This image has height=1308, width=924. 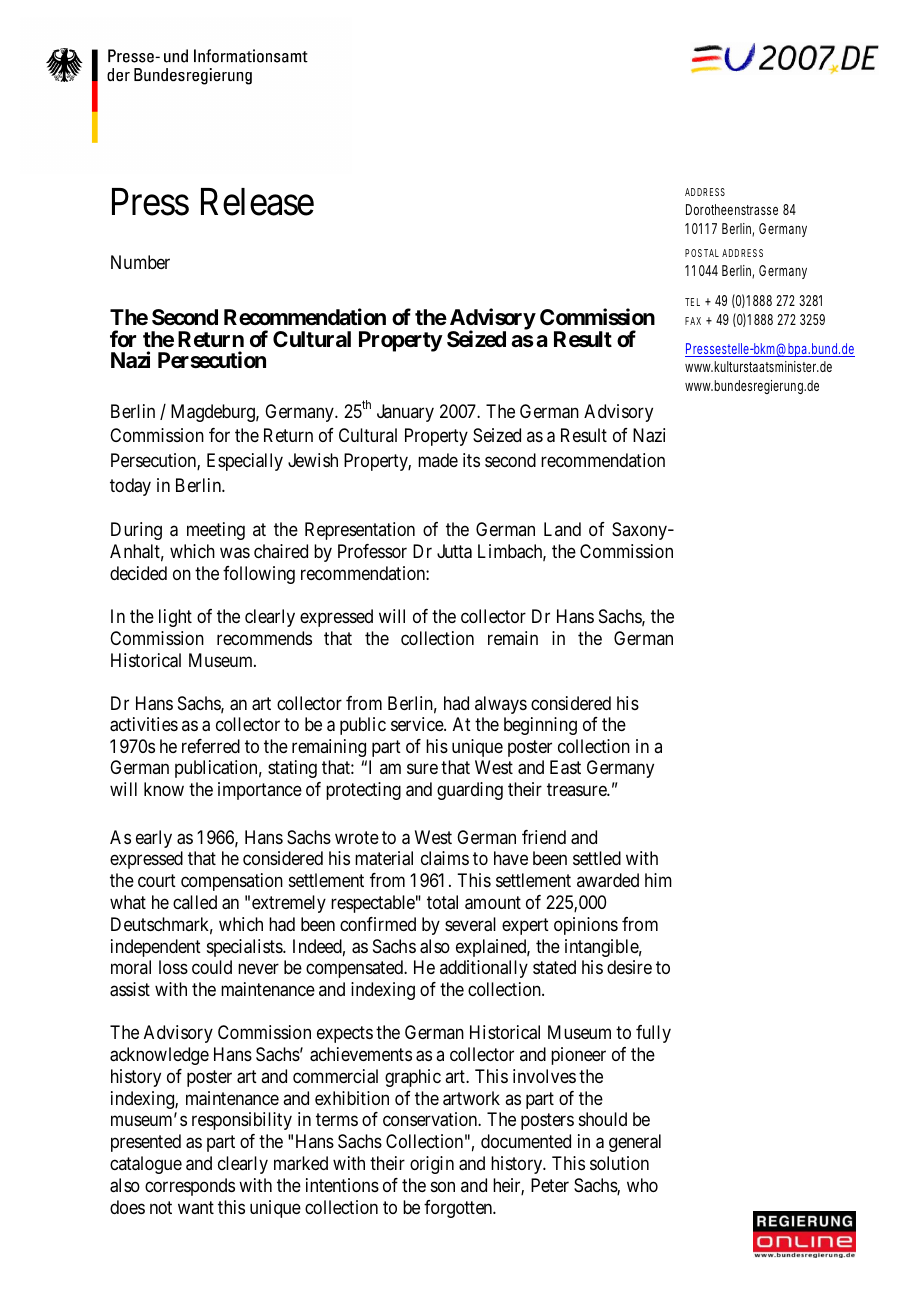 What do you see at coordinates (693, 321) in the image?
I see `FAX` at bounding box center [693, 321].
